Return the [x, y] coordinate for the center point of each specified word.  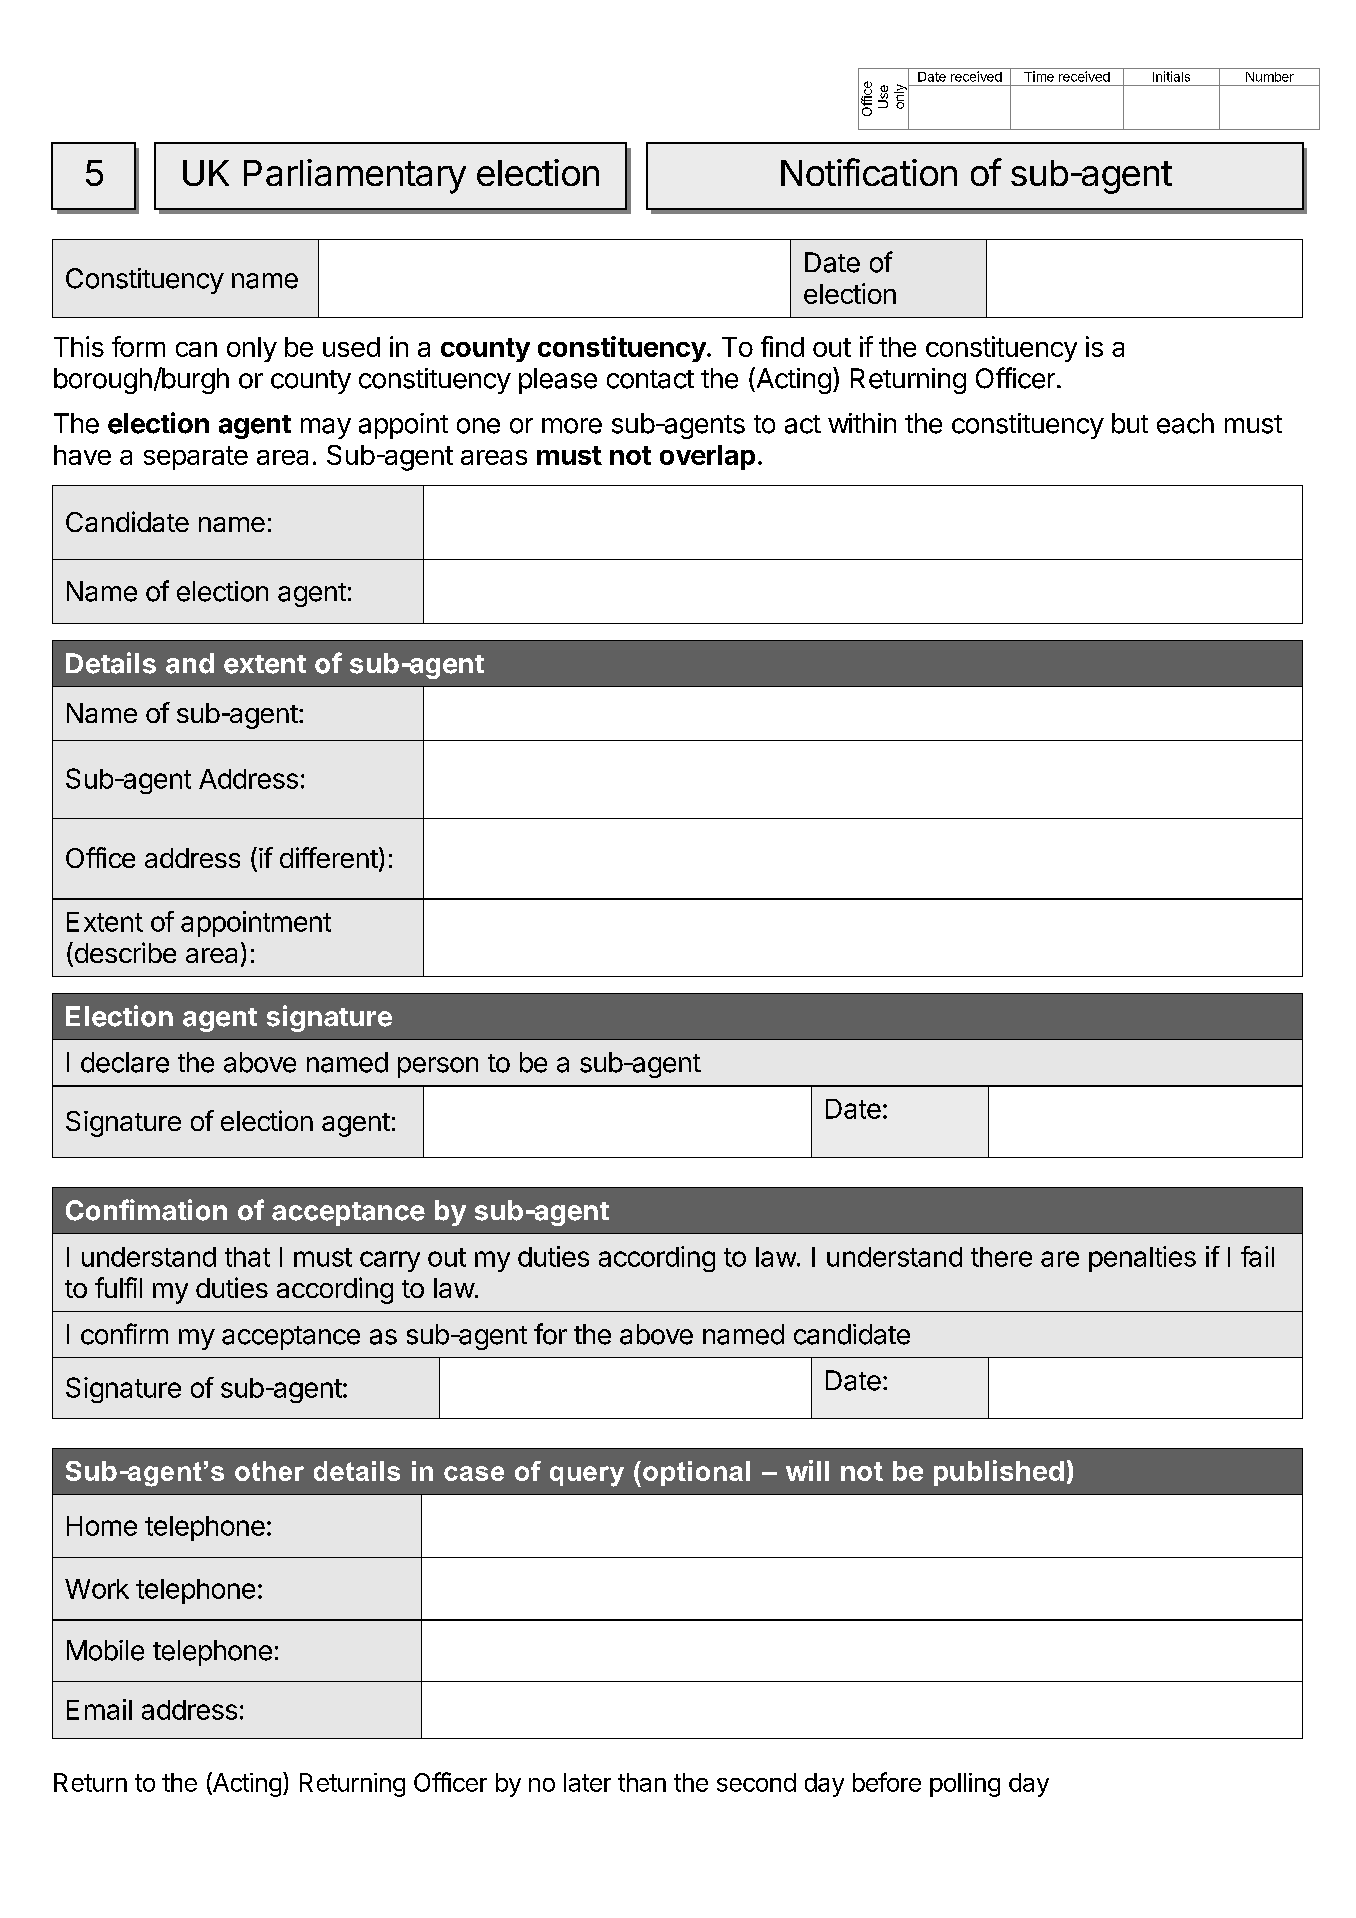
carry [390, 1261]
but [1130, 423]
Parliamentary [355, 176]
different [329, 857]
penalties [1142, 1259]
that [247, 1257]
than [642, 1782]
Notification [869, 172]
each [1185, 423]
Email [99, 1709]
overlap [707, 457]
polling [965, 1785]
